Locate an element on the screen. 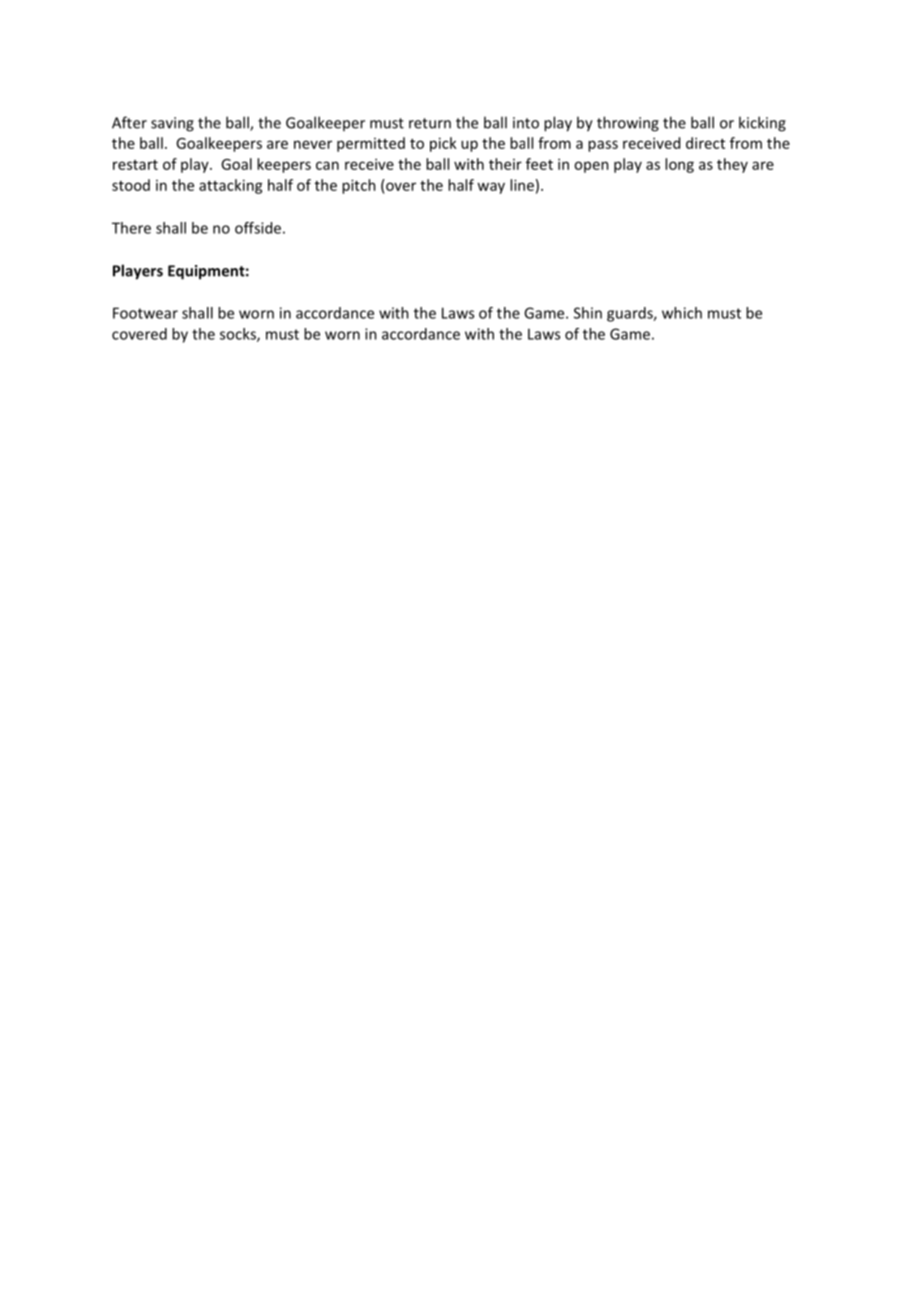  way is located at coordinates (491, 188).
